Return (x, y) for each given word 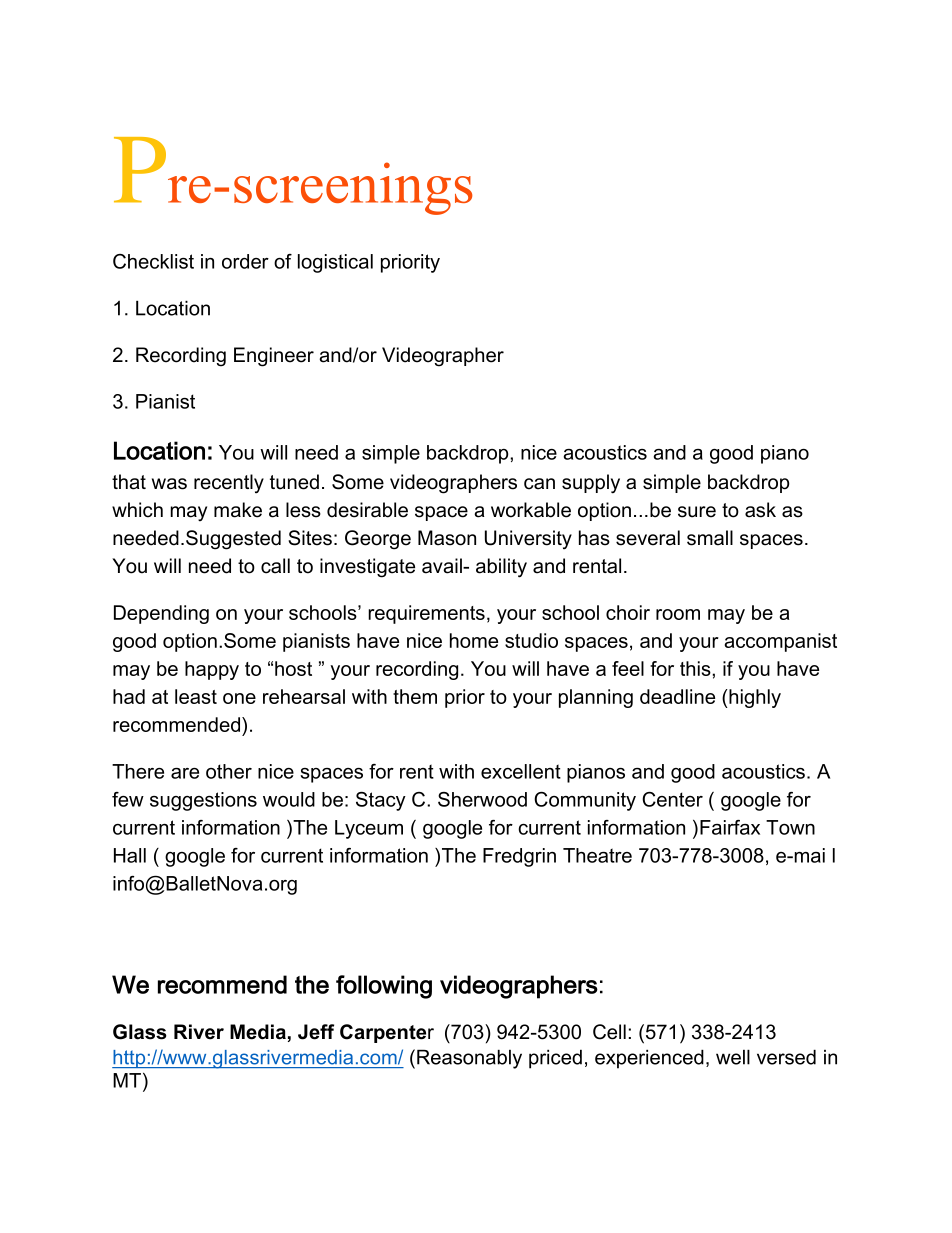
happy (212, 670)
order (245, 261)
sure (697, 512)
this (695, 668)
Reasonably (469, 1059)
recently (229, 484)
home (474, 640)
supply (591, 484)
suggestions (203, 801)
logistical (335, 263)
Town (790, 827)
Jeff (316, 1032)
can (539, 484)
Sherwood (482, 799)
